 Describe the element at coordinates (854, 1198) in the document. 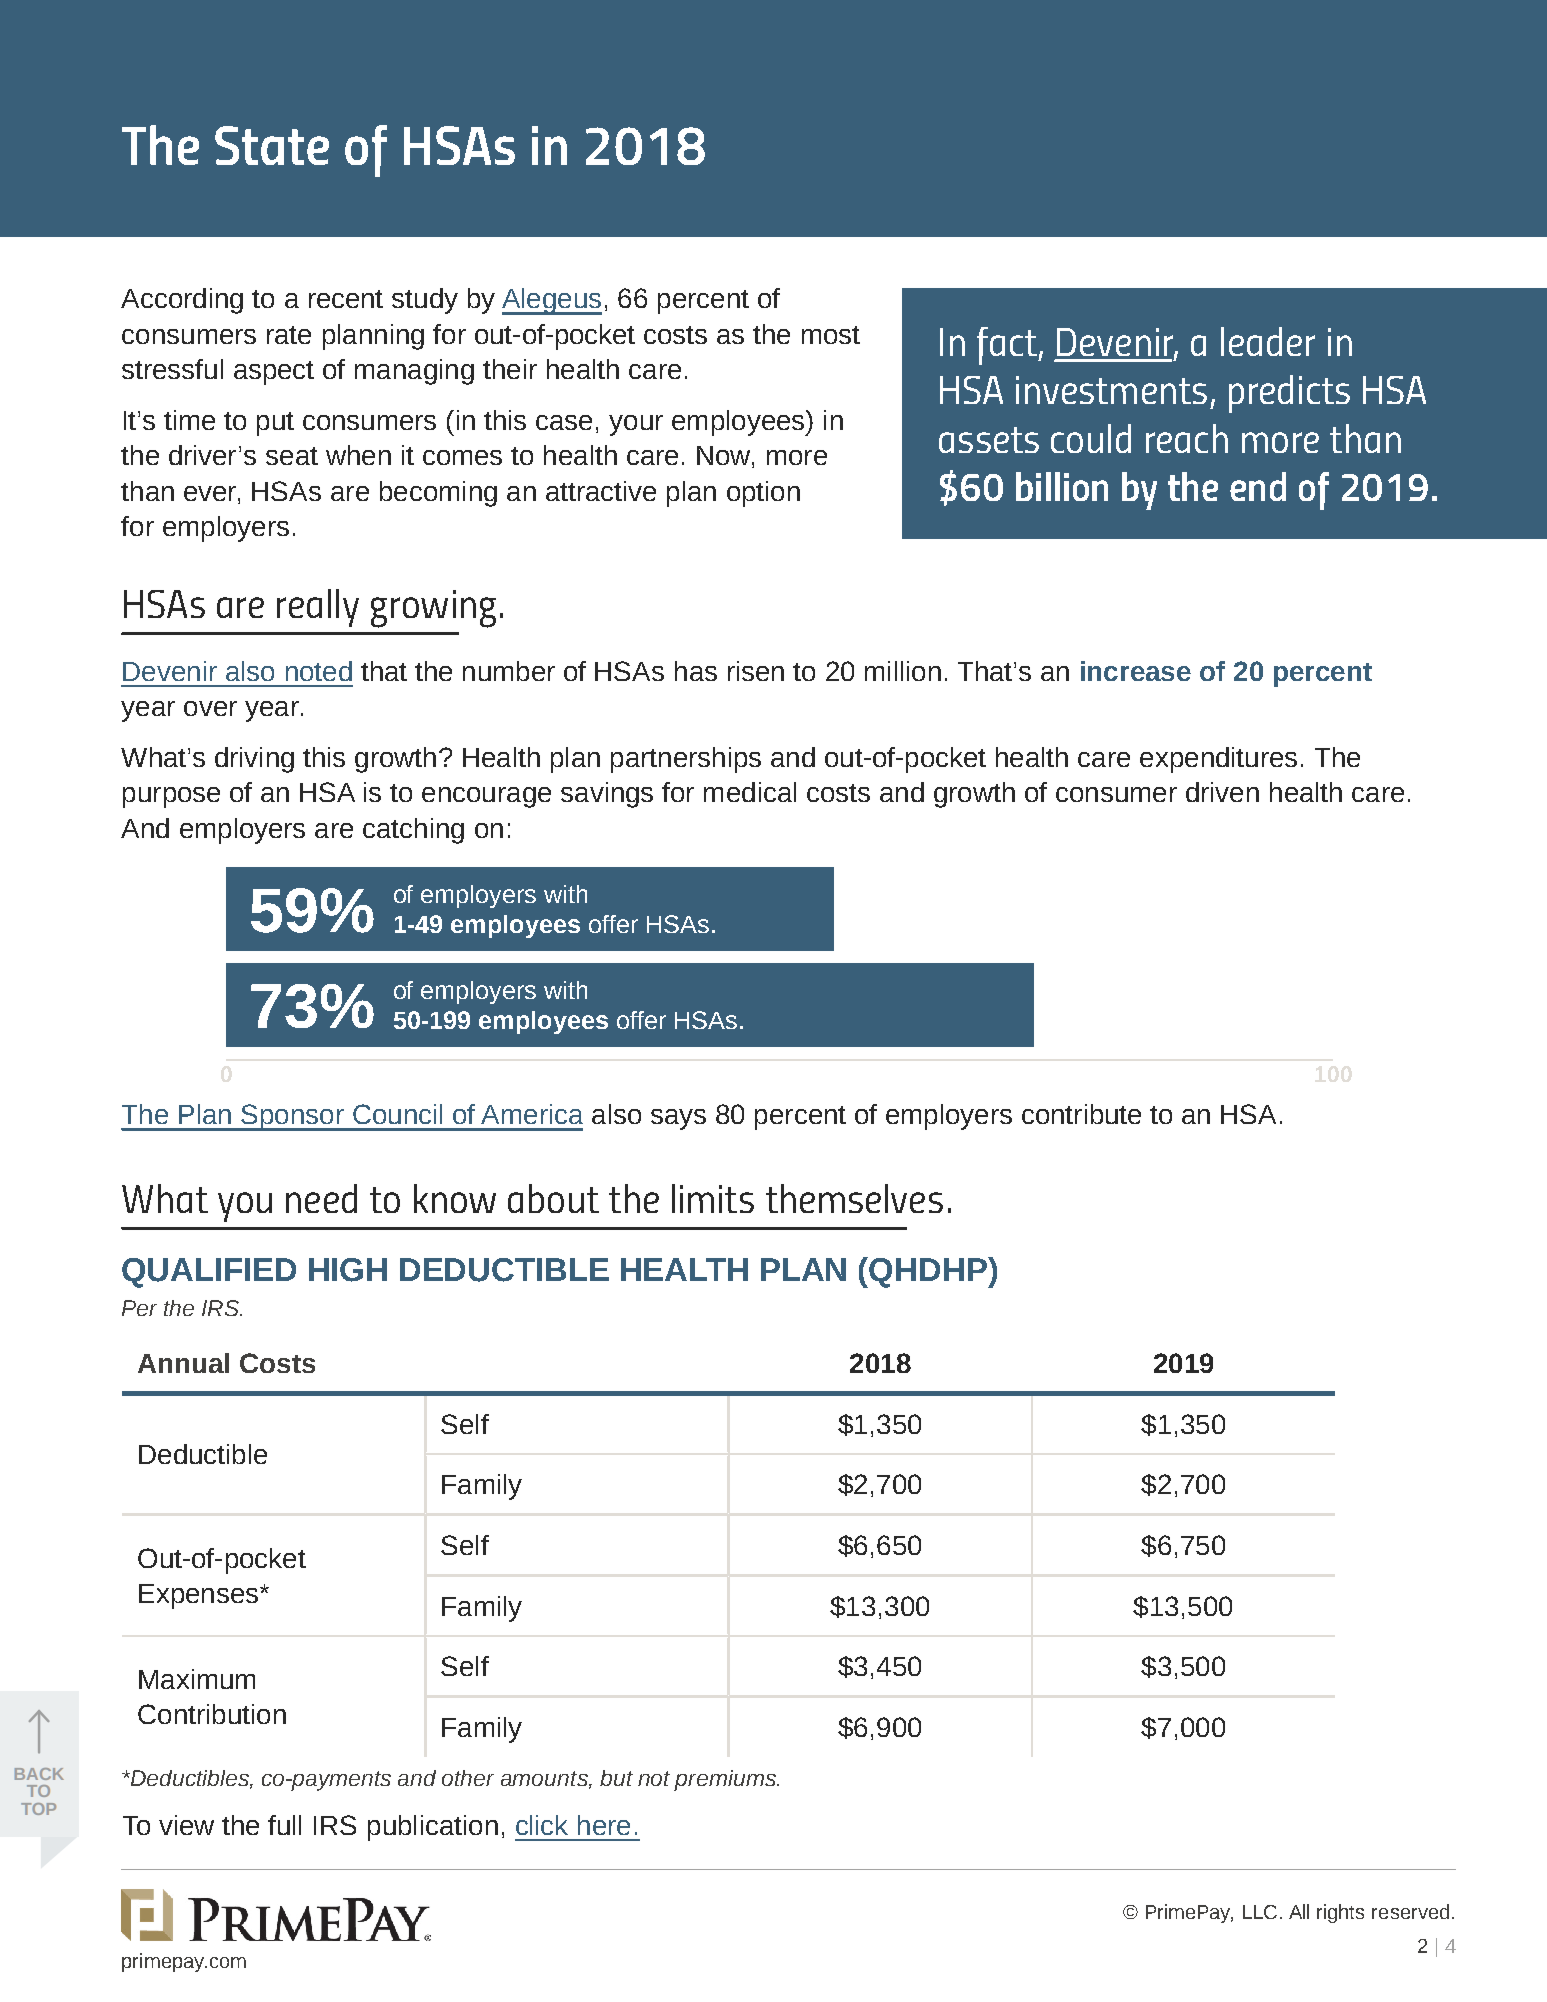

I see `themselves` at that location.
